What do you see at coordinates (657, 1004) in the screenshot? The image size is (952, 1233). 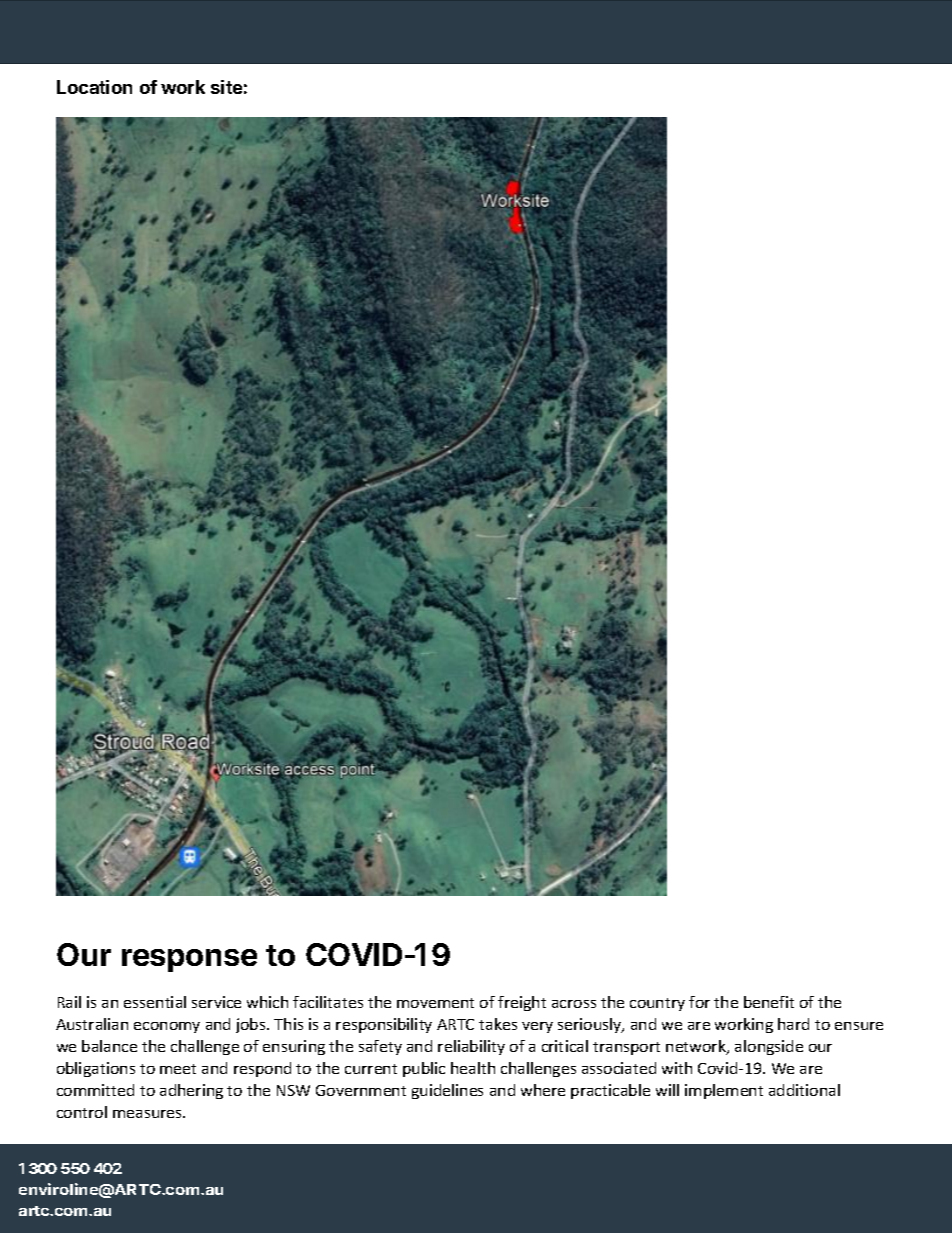 I see `country` at bounding box center [657, 1004].
